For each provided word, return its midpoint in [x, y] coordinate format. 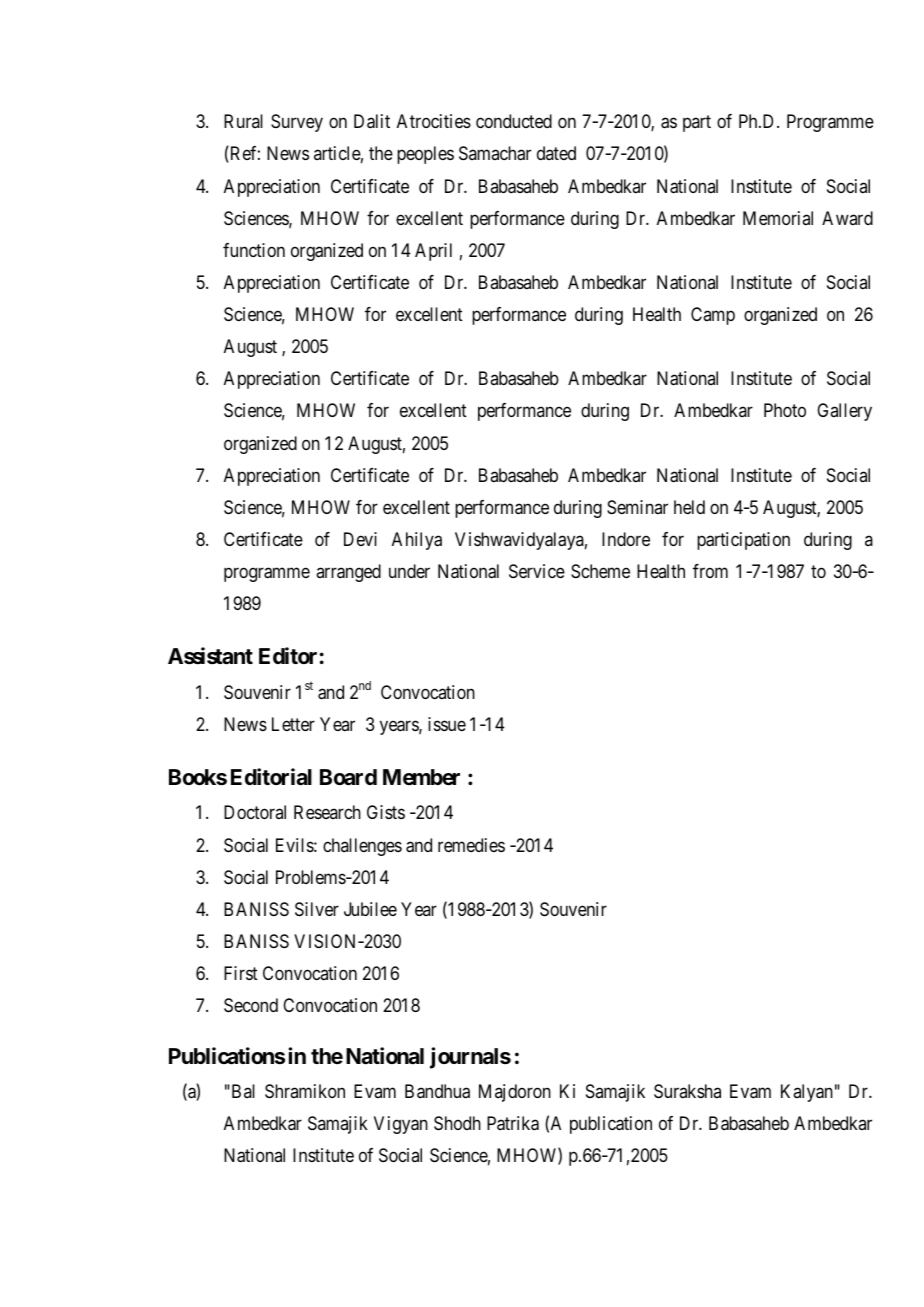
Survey [297, 123]
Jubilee [370, 909]
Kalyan [807, 1093]
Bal [242, 1091]
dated [556, 153]
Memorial [778, 218]
